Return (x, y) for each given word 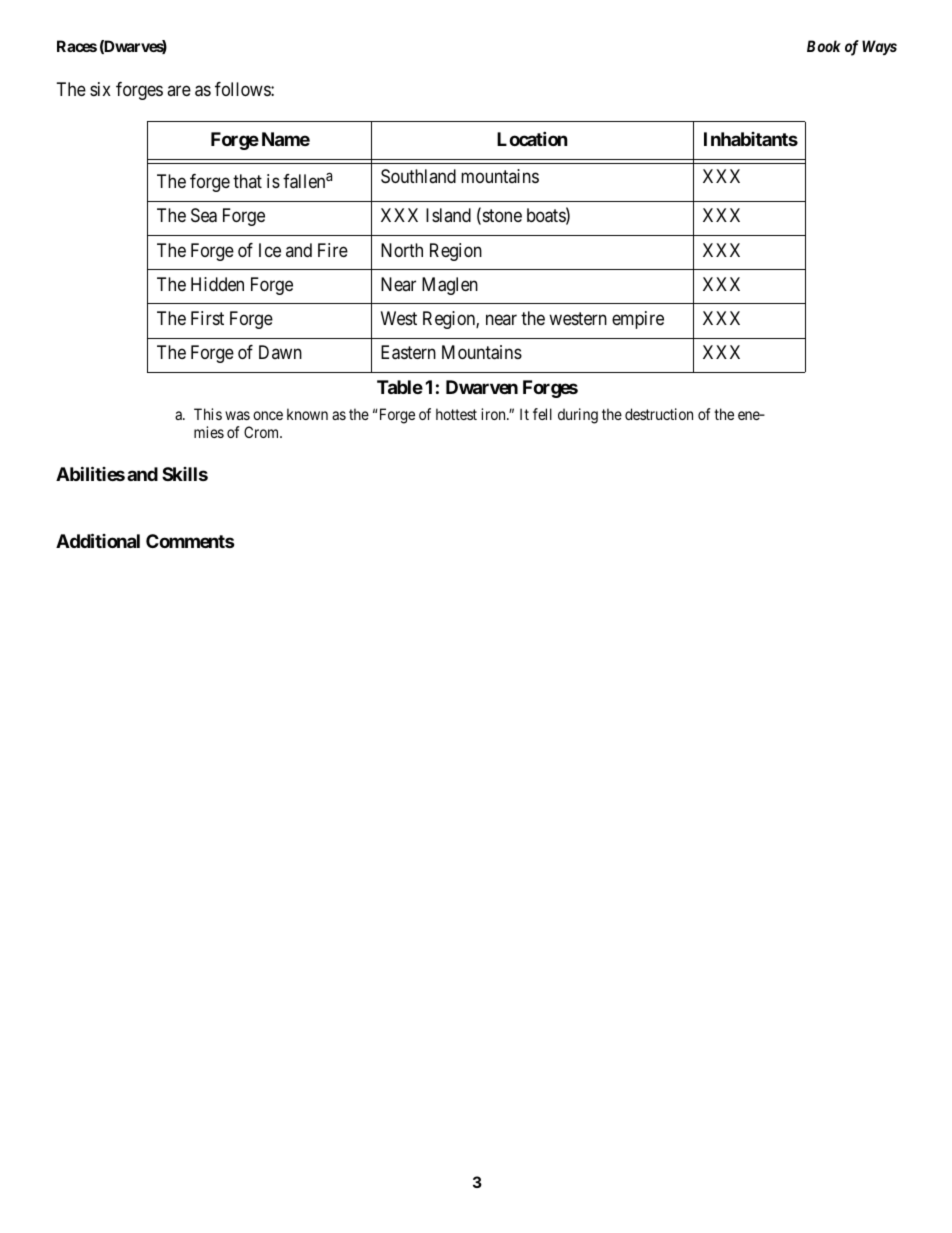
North (402, 250)
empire (638, 320)
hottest (456, 414)
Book (824, 46)
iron (494, 414)
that (247, 181)
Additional (98, 540)
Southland (418, 176)
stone (501, 217)
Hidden (217, 284)
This (208, 414)
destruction (659, 414)
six (100, 89)
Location (532, 138)
